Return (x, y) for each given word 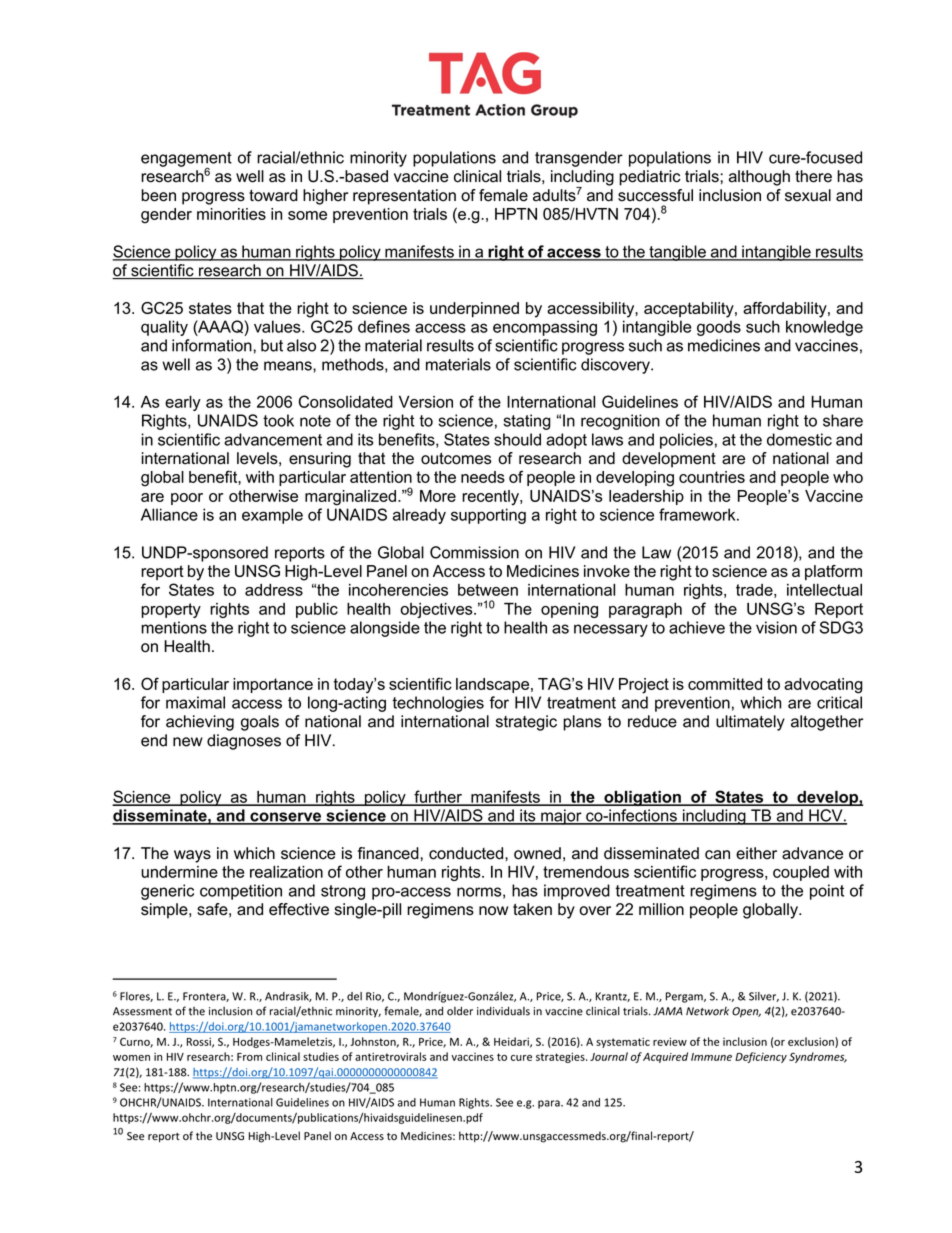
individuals (503, 1011)
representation (404, 197)
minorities (231, 214)
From (249, 1057)
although (759, 178)
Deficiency (761, 1057)
